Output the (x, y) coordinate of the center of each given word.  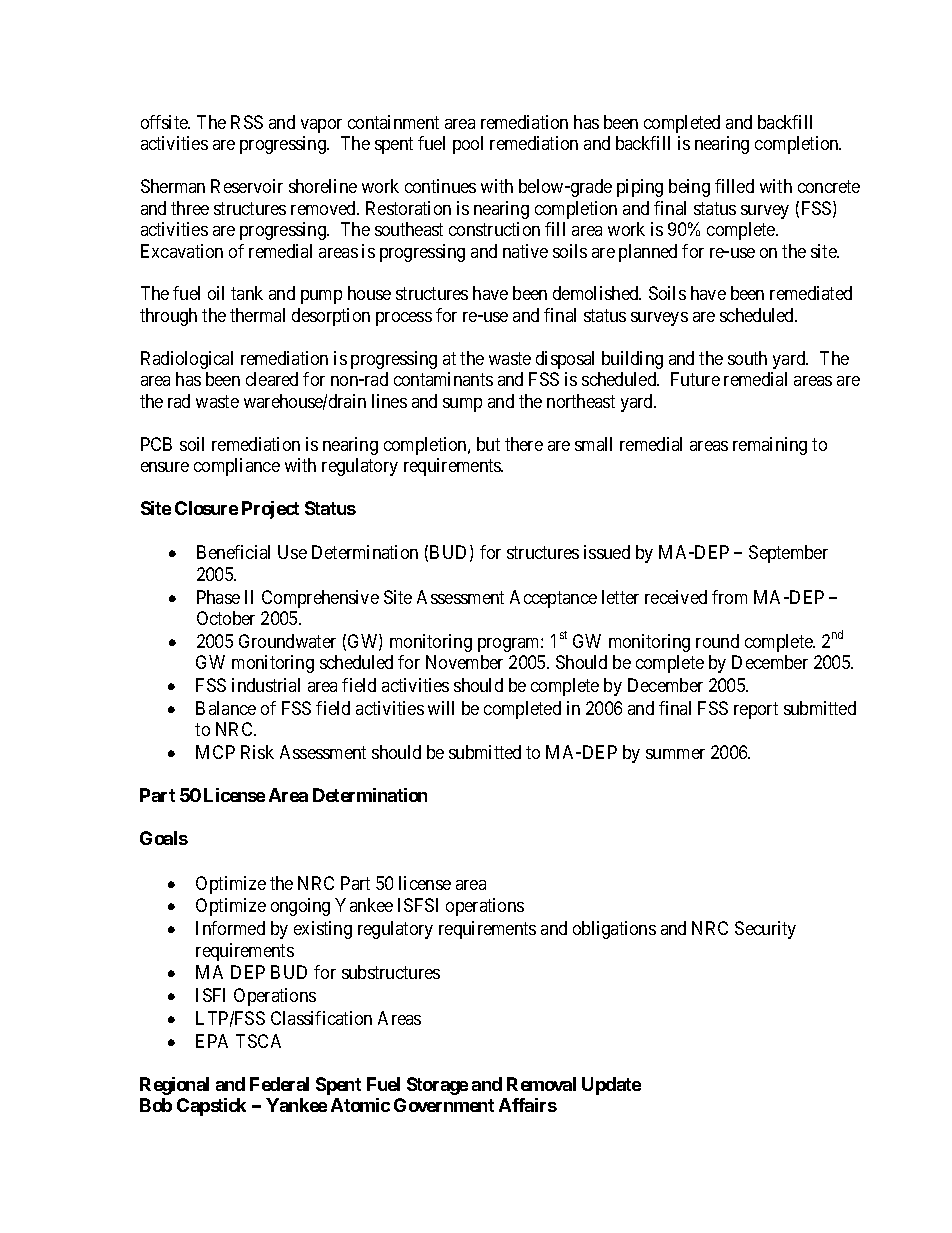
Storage (437, 1086)
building (632, 360)
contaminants (443, 379)
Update (611, 1086)
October (226, 618)
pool (468, 145)
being (689, 188)
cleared (272, 379)
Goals (164, 838)
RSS (247, 122)
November (464, 662)
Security (765, 930)
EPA (212, 1041)
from (729, 597)
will (441, 708)
